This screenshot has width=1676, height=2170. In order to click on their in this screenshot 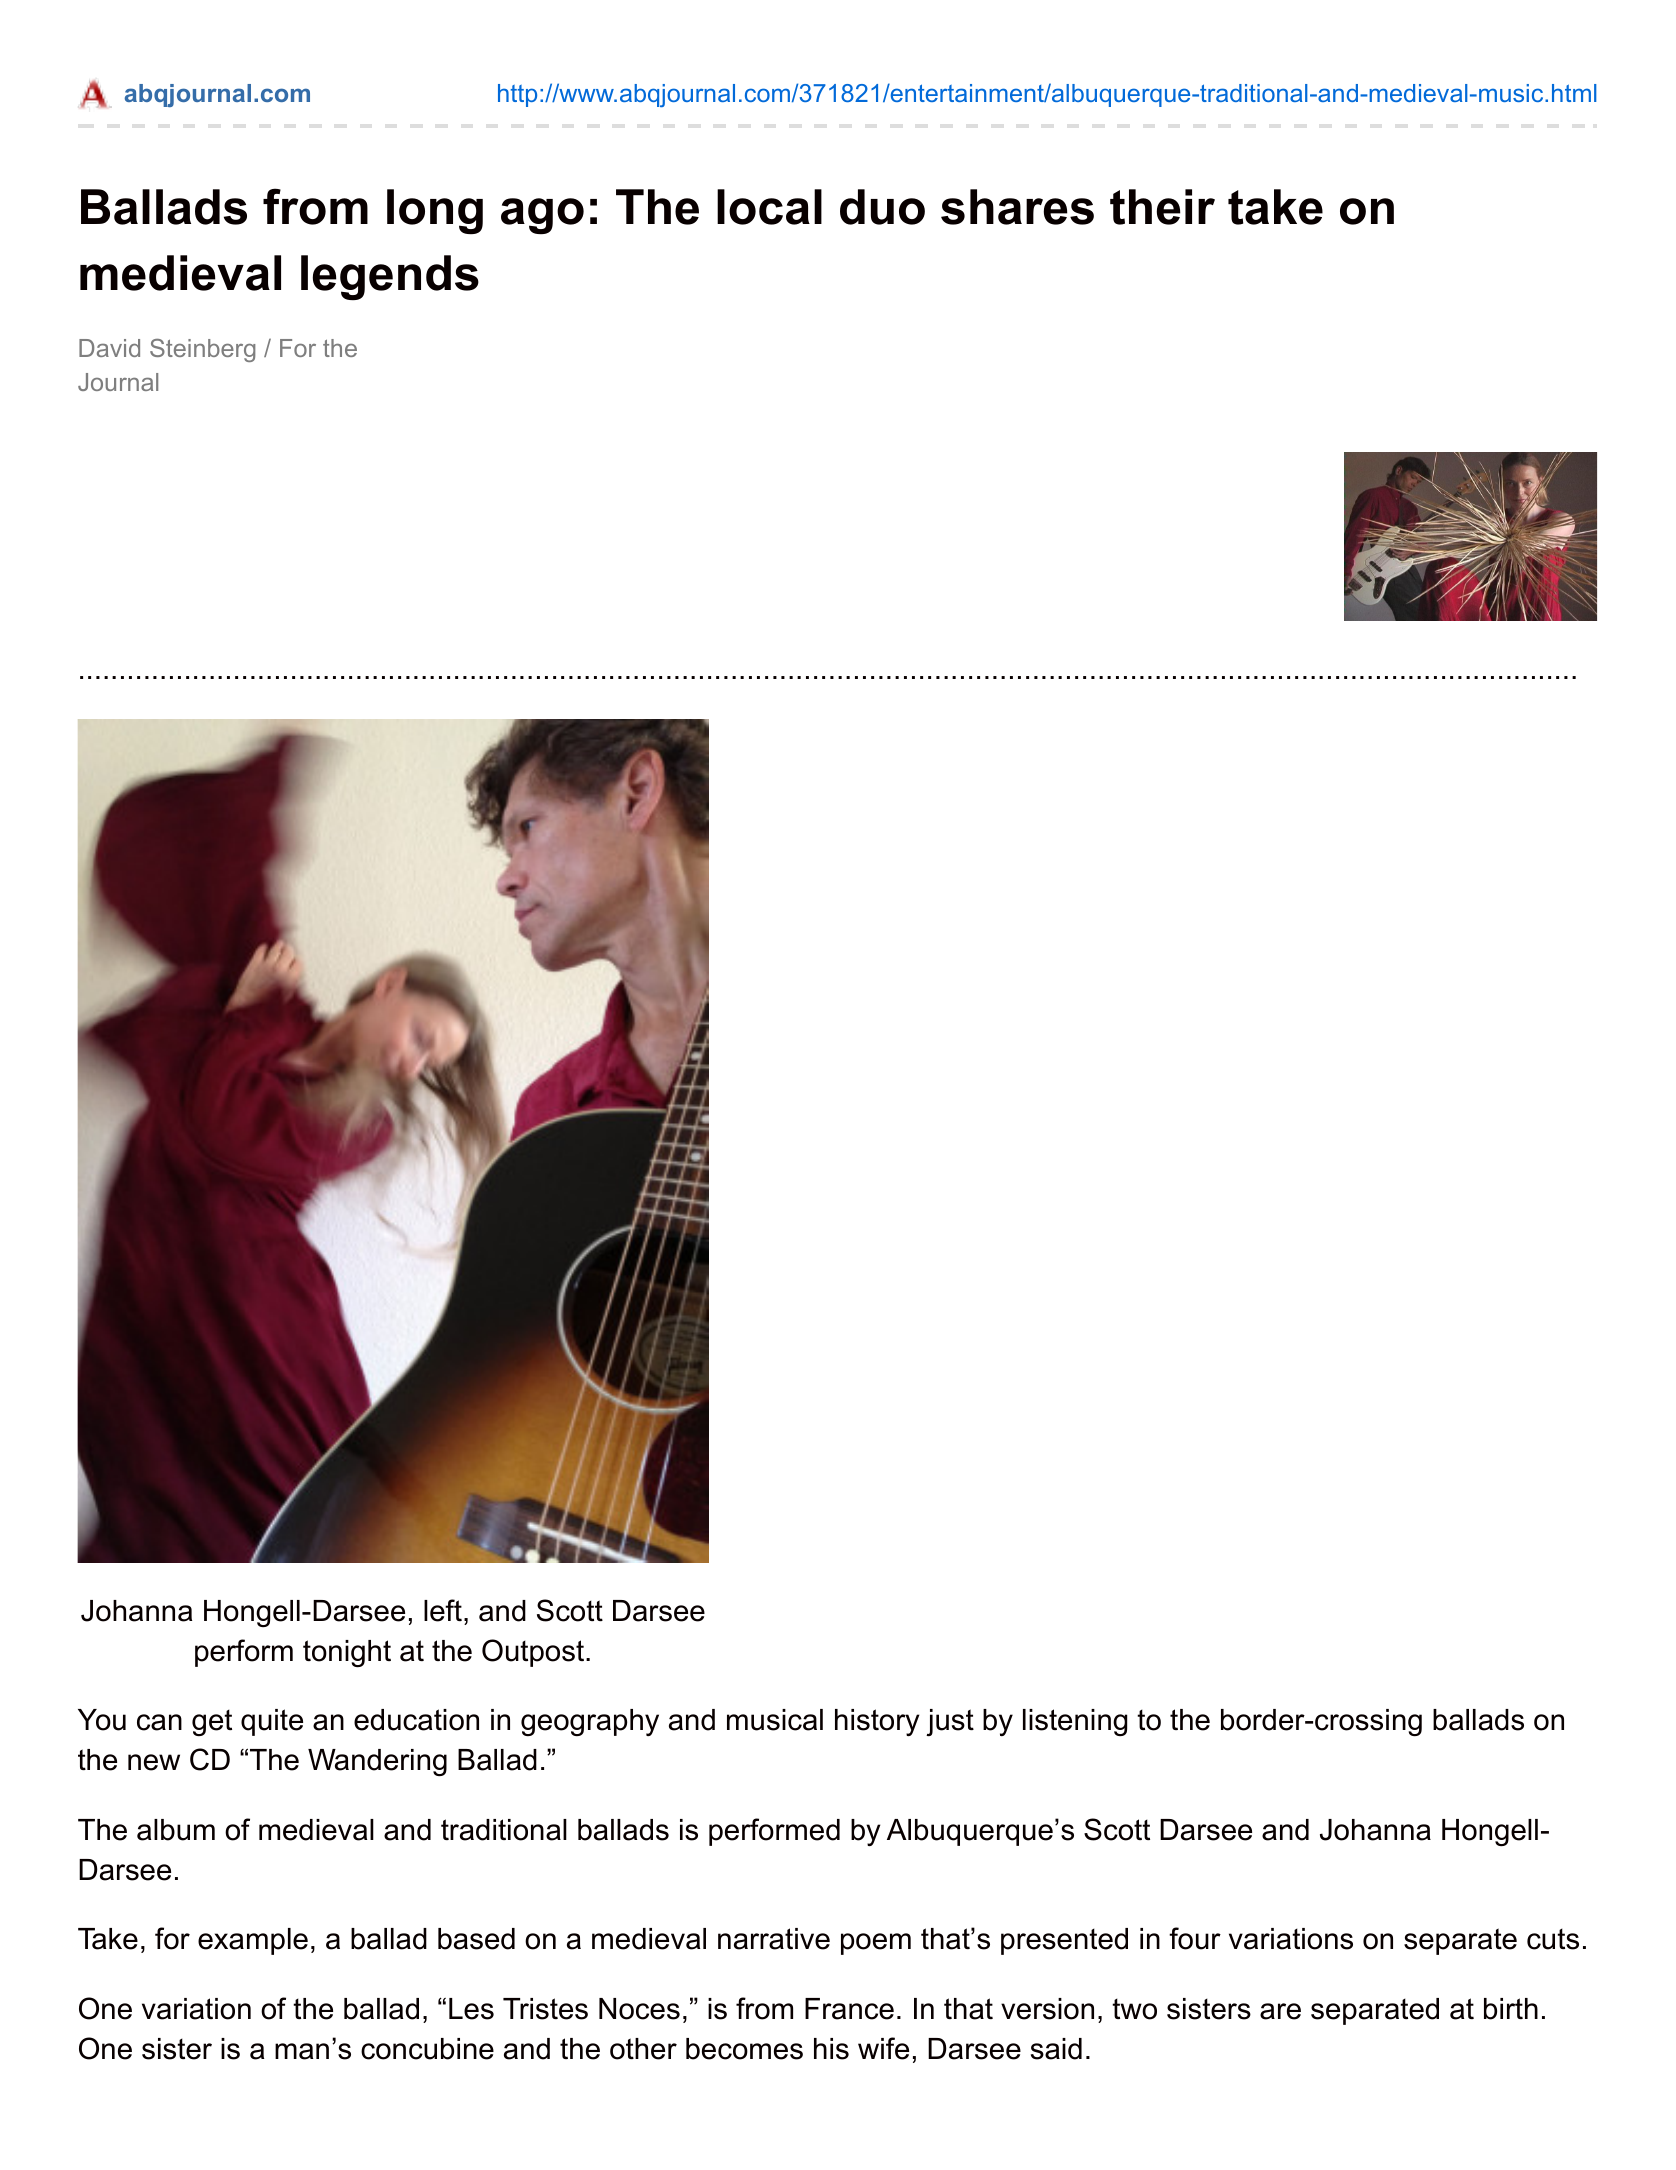, I will do `click(1162, 207)`.
